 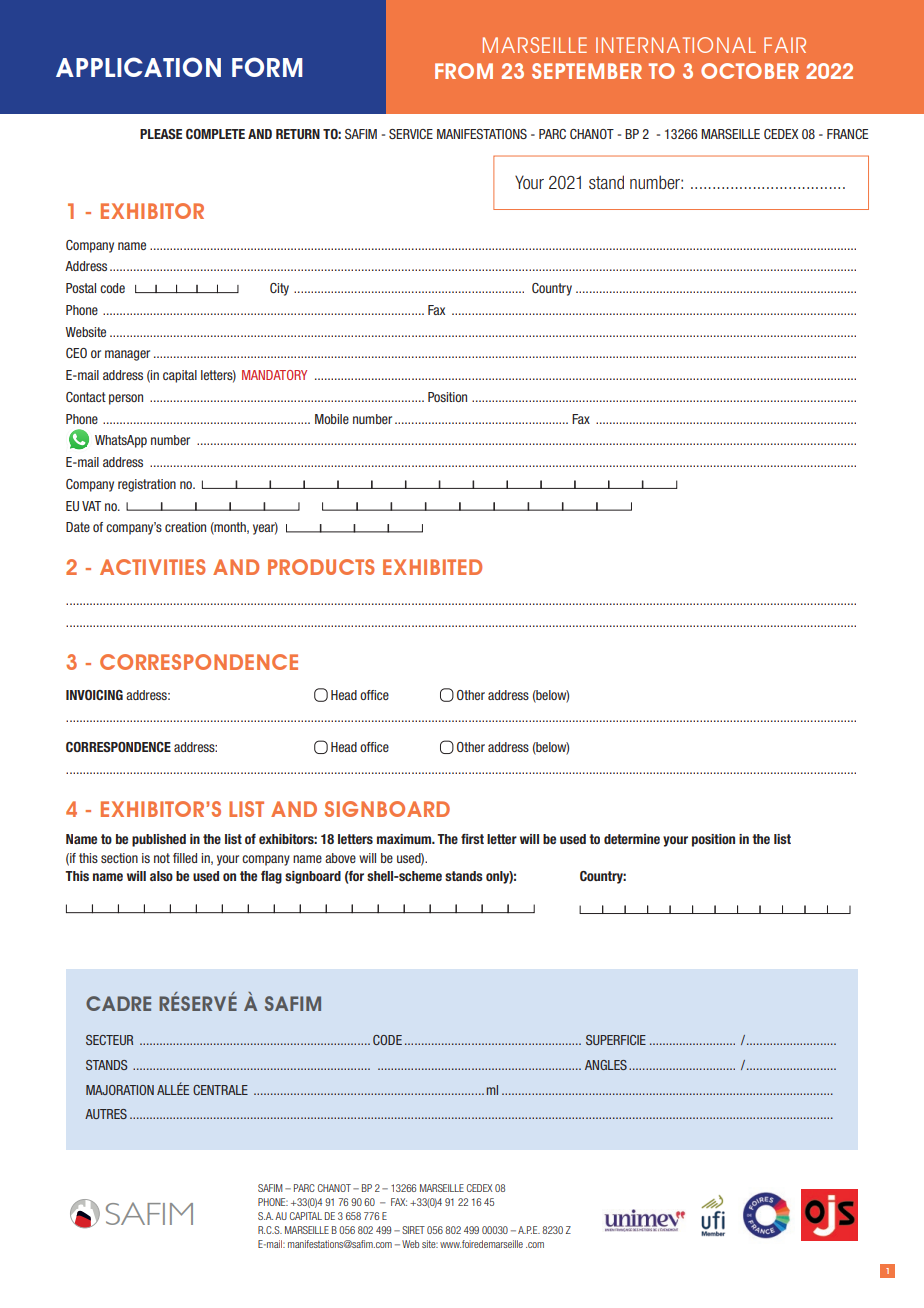 What do you see at coordinates (606, 1065) in the image?
I see `ANGLES` at bounding box center [606, 1065].
